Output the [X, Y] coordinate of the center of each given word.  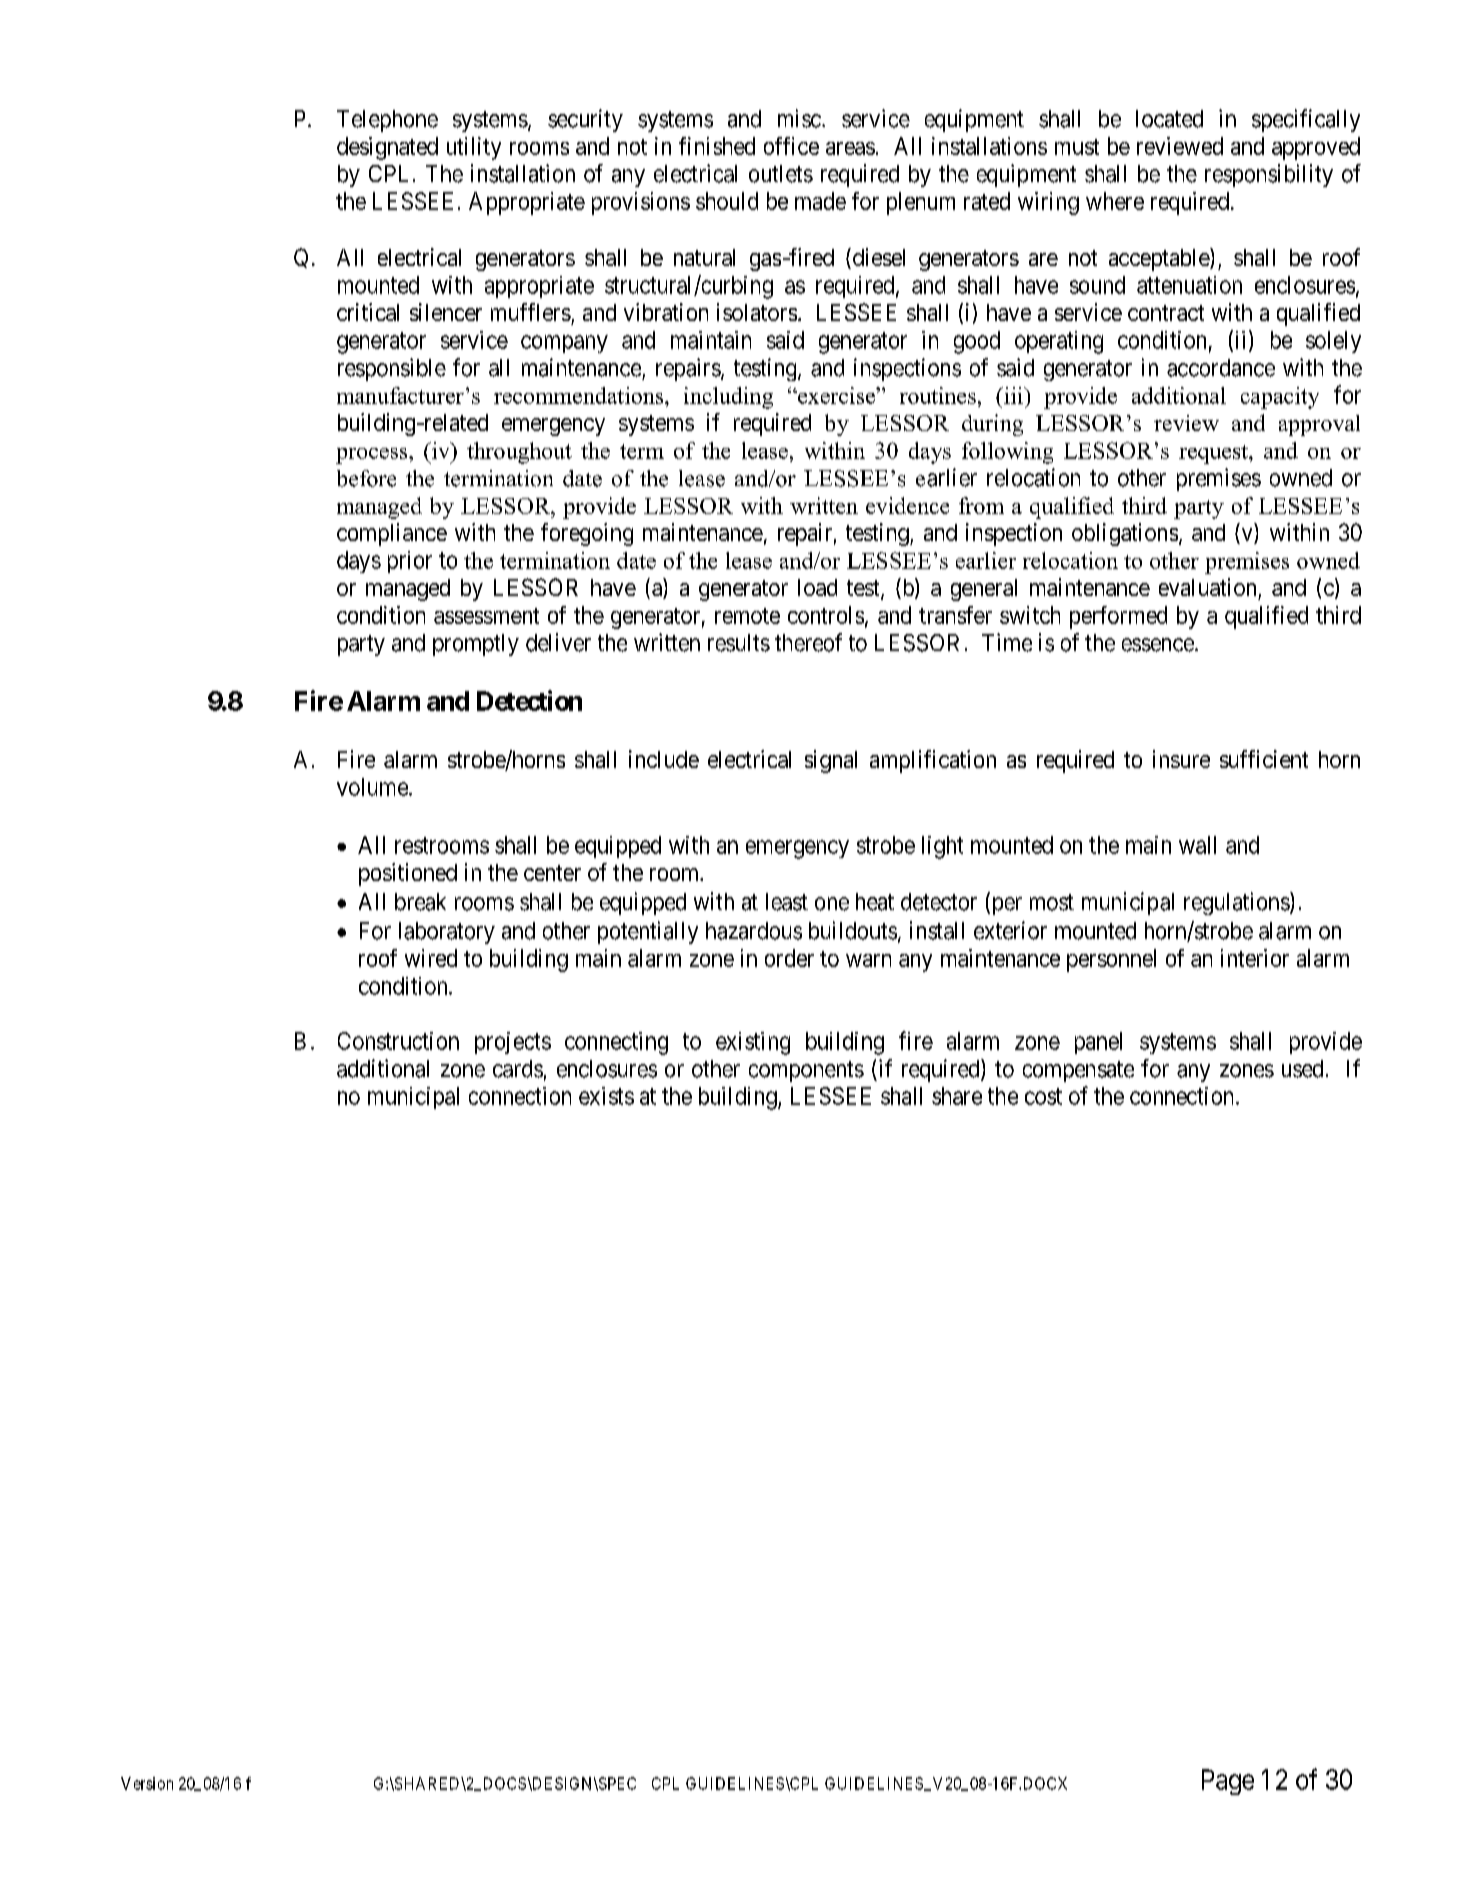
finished [717, 146]
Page [1228, 1782]
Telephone [387, 121]
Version [147, 1783]
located [1169, 119]
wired [431, 958]
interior [1255, 958]
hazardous [754, 931]
